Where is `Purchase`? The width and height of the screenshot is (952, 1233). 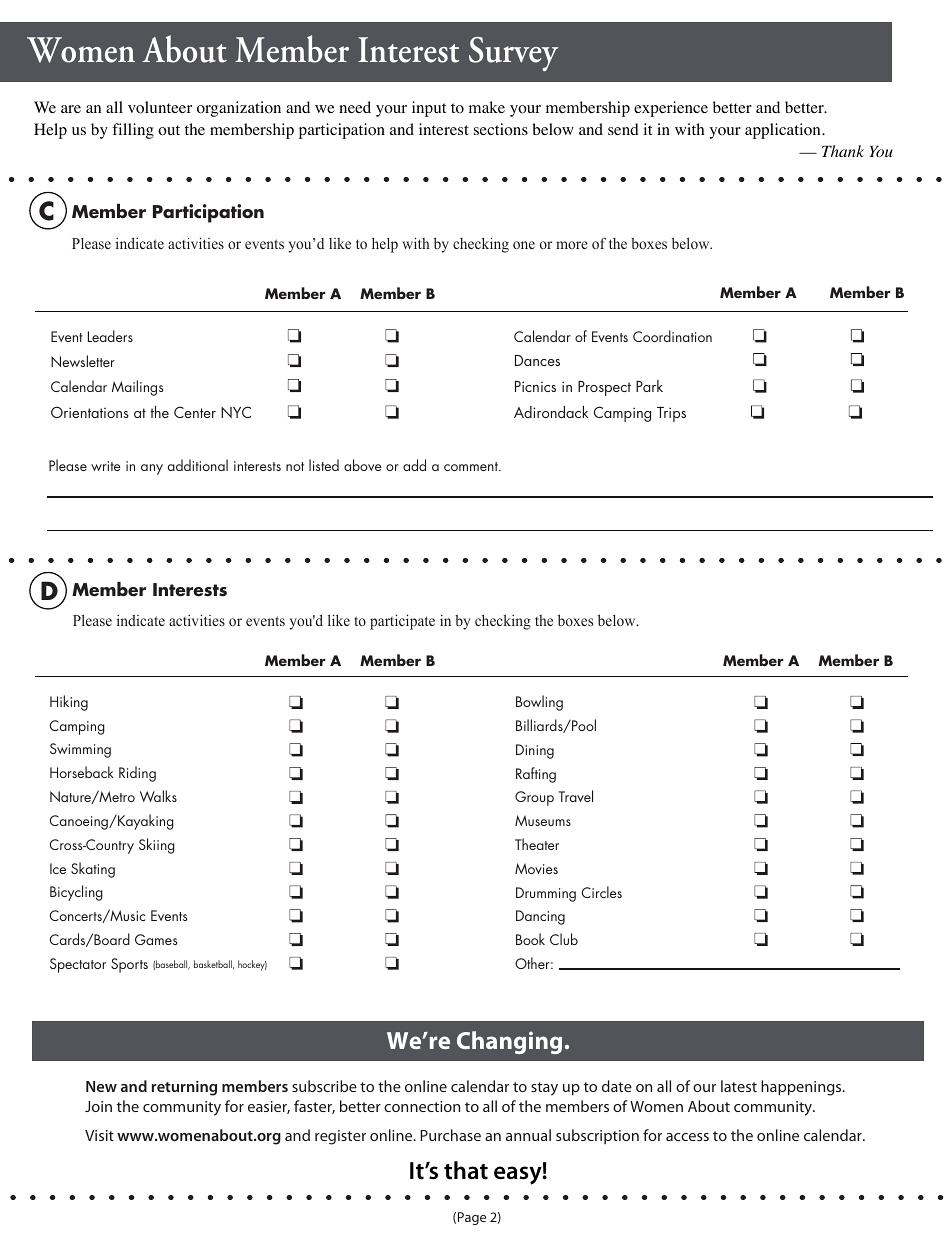 Purchase is located at coordinates (450, 1135).
